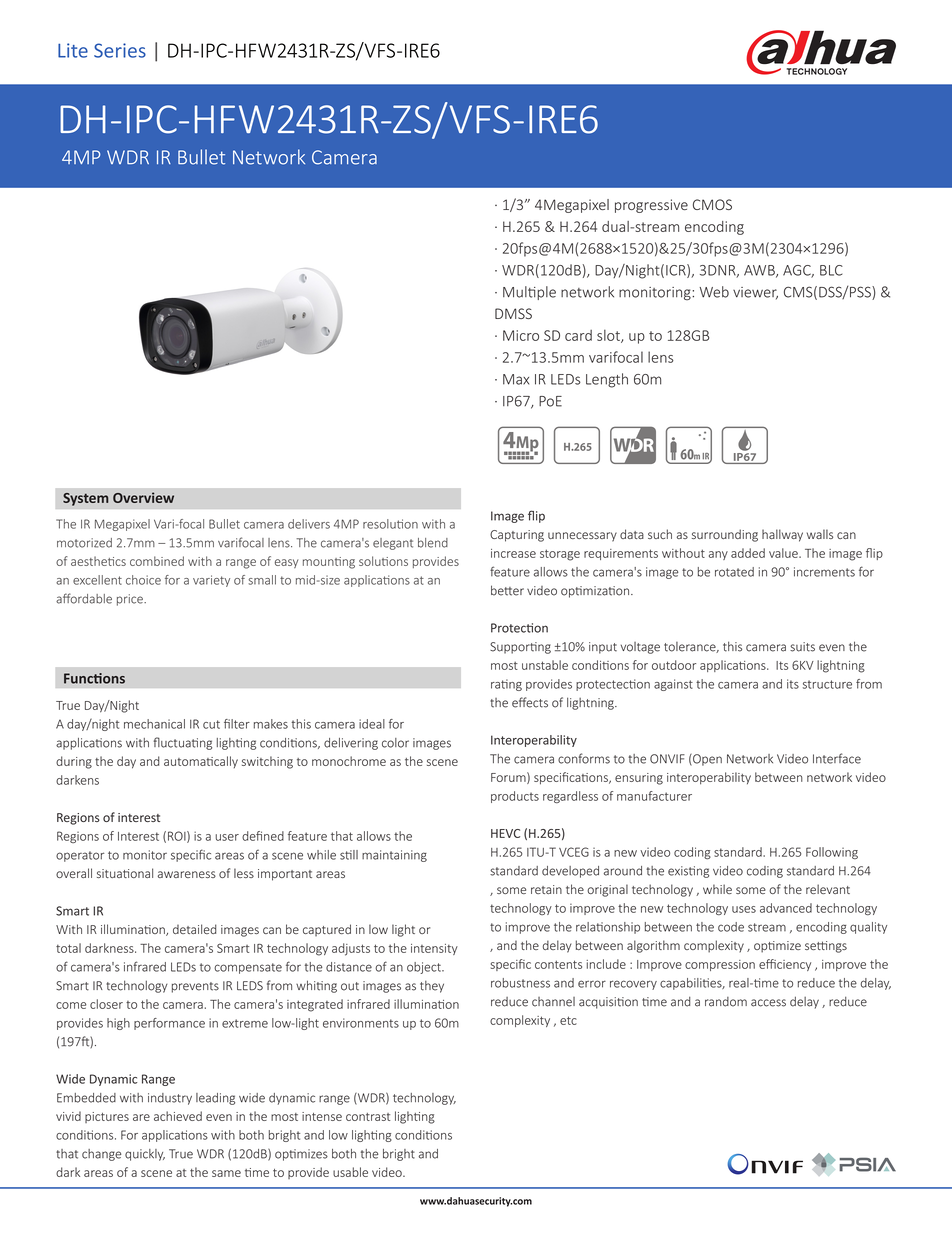 This screenshot has width=952, height=1233. What do you see at coordinates (651, 206) in the screenshot?
I see `progressive` at bounding box center [651, 206].
